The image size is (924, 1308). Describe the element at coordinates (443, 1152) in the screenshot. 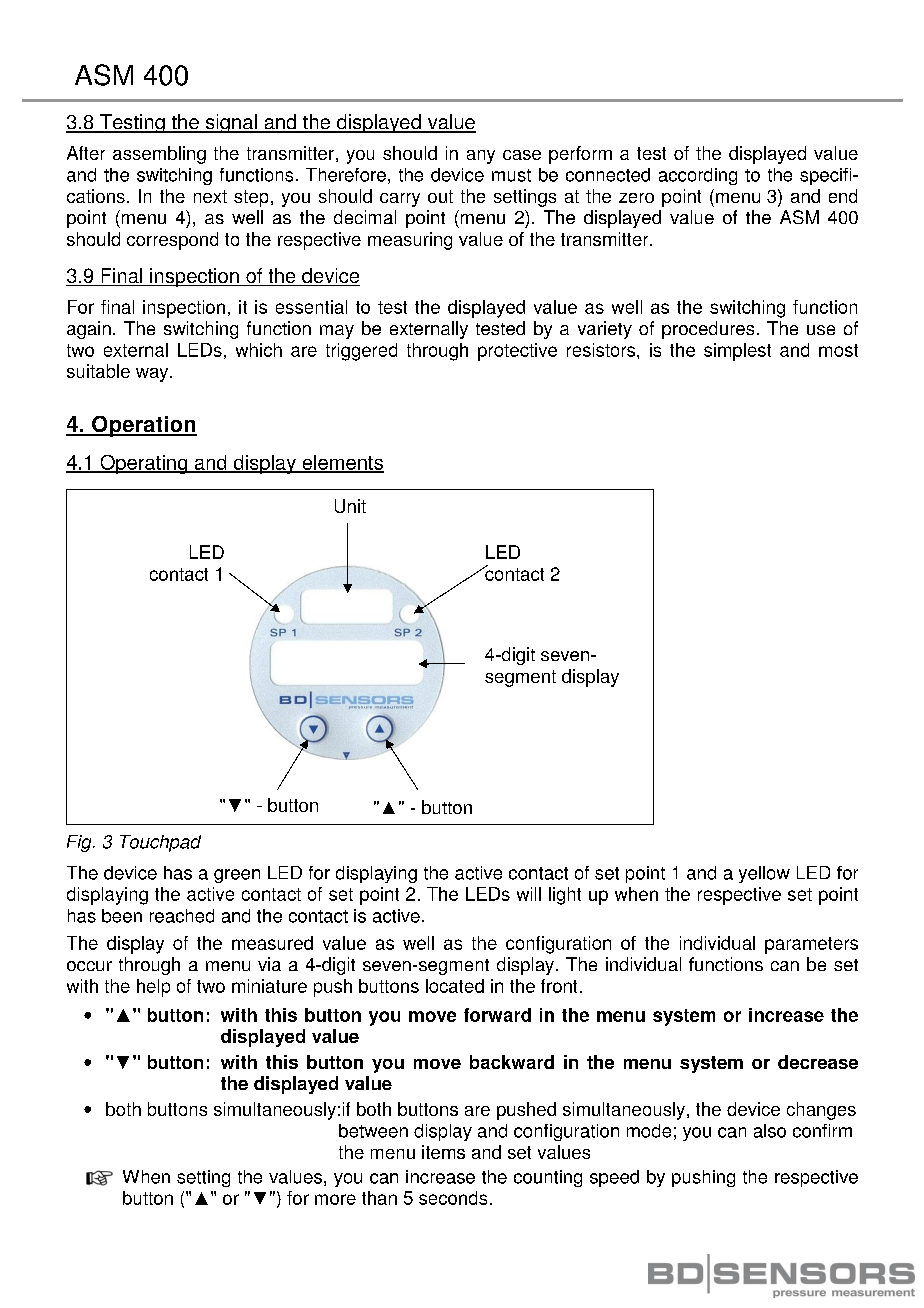

I see `items` at that location.
